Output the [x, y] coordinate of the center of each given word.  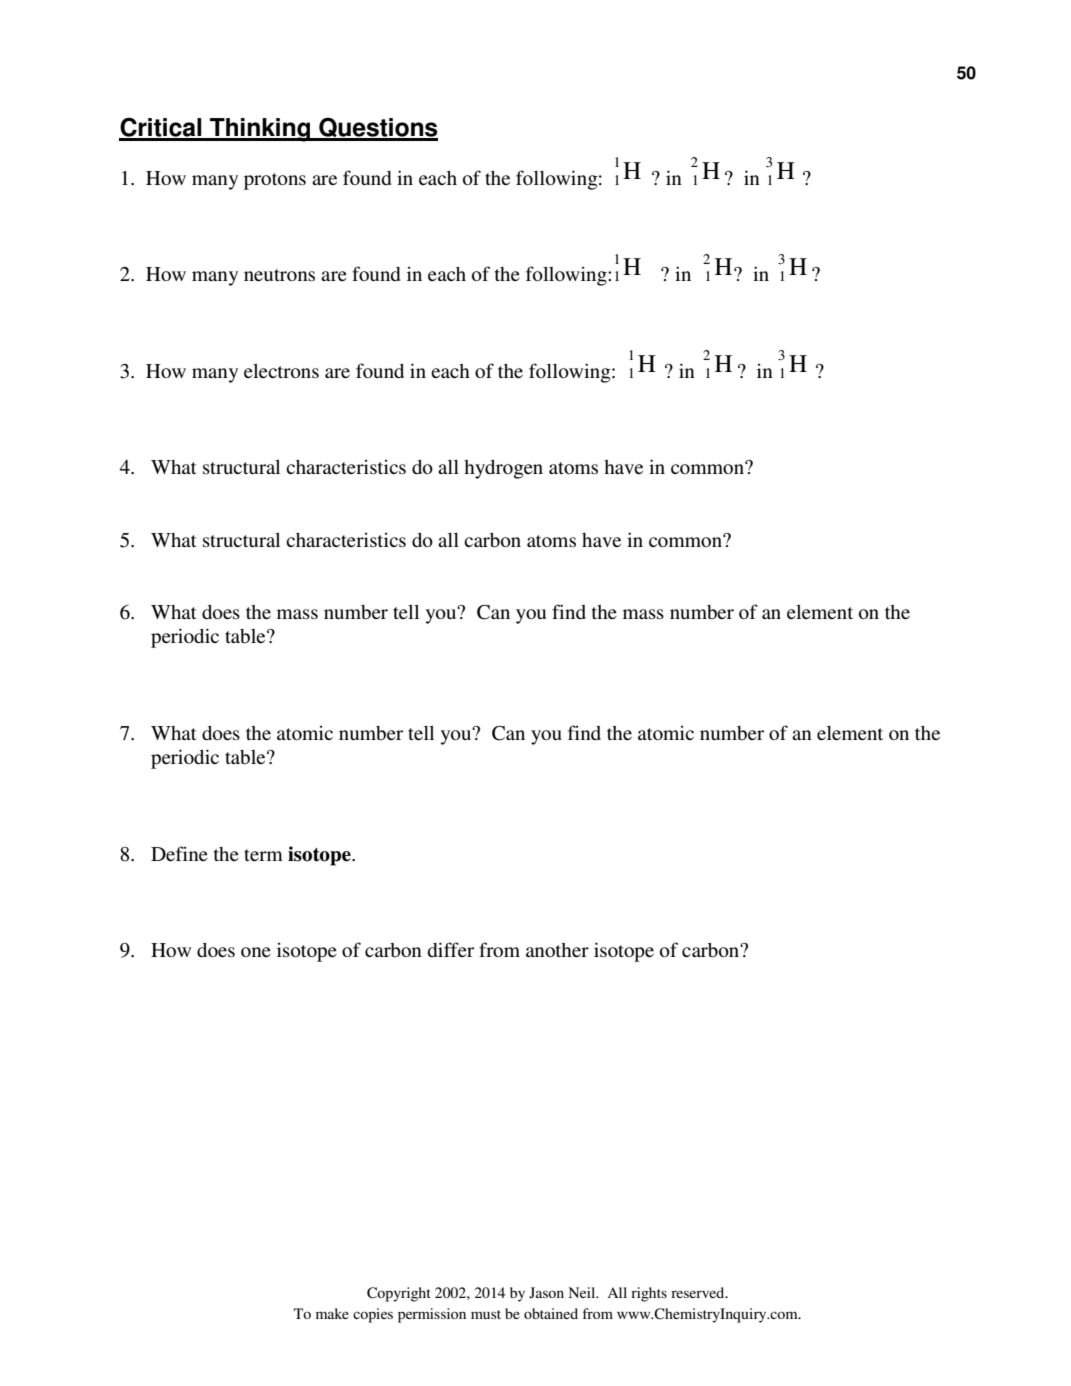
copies [373, 1315]
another [557, 950]
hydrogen [503, 469]
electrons [281, 371]
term [263, 855]
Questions [377, 129]
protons [275, 181]
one [256, 952]
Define [179, 853]
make [332, 1313]
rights [649, 1294]
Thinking [260, 130]
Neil [583, 1292]
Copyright [399, 1294]
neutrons [279, 275]
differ [450, 949]
